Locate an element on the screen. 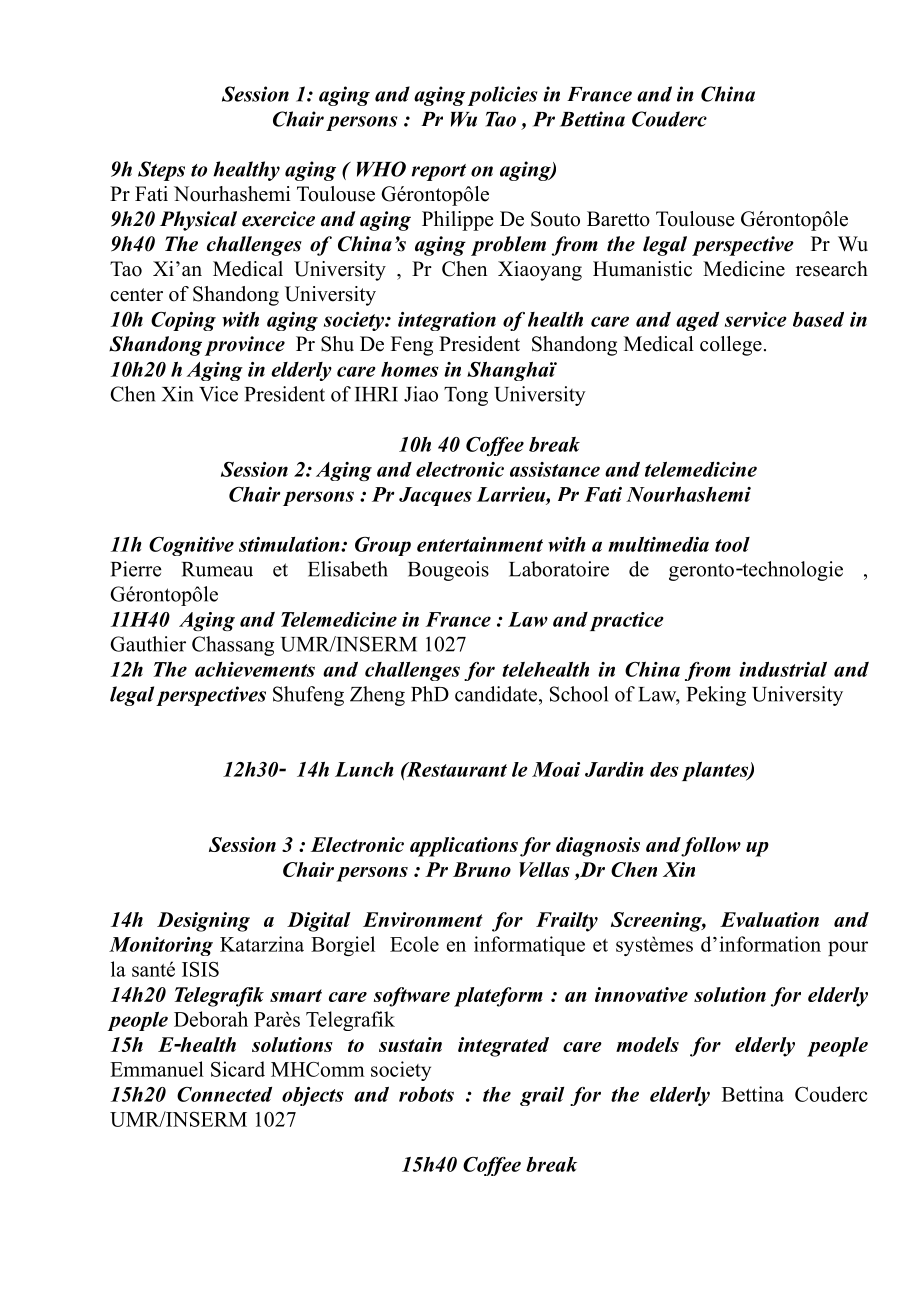 This screenshot has height=1308, width=924. Coping is located at coordinates (183, 321).
